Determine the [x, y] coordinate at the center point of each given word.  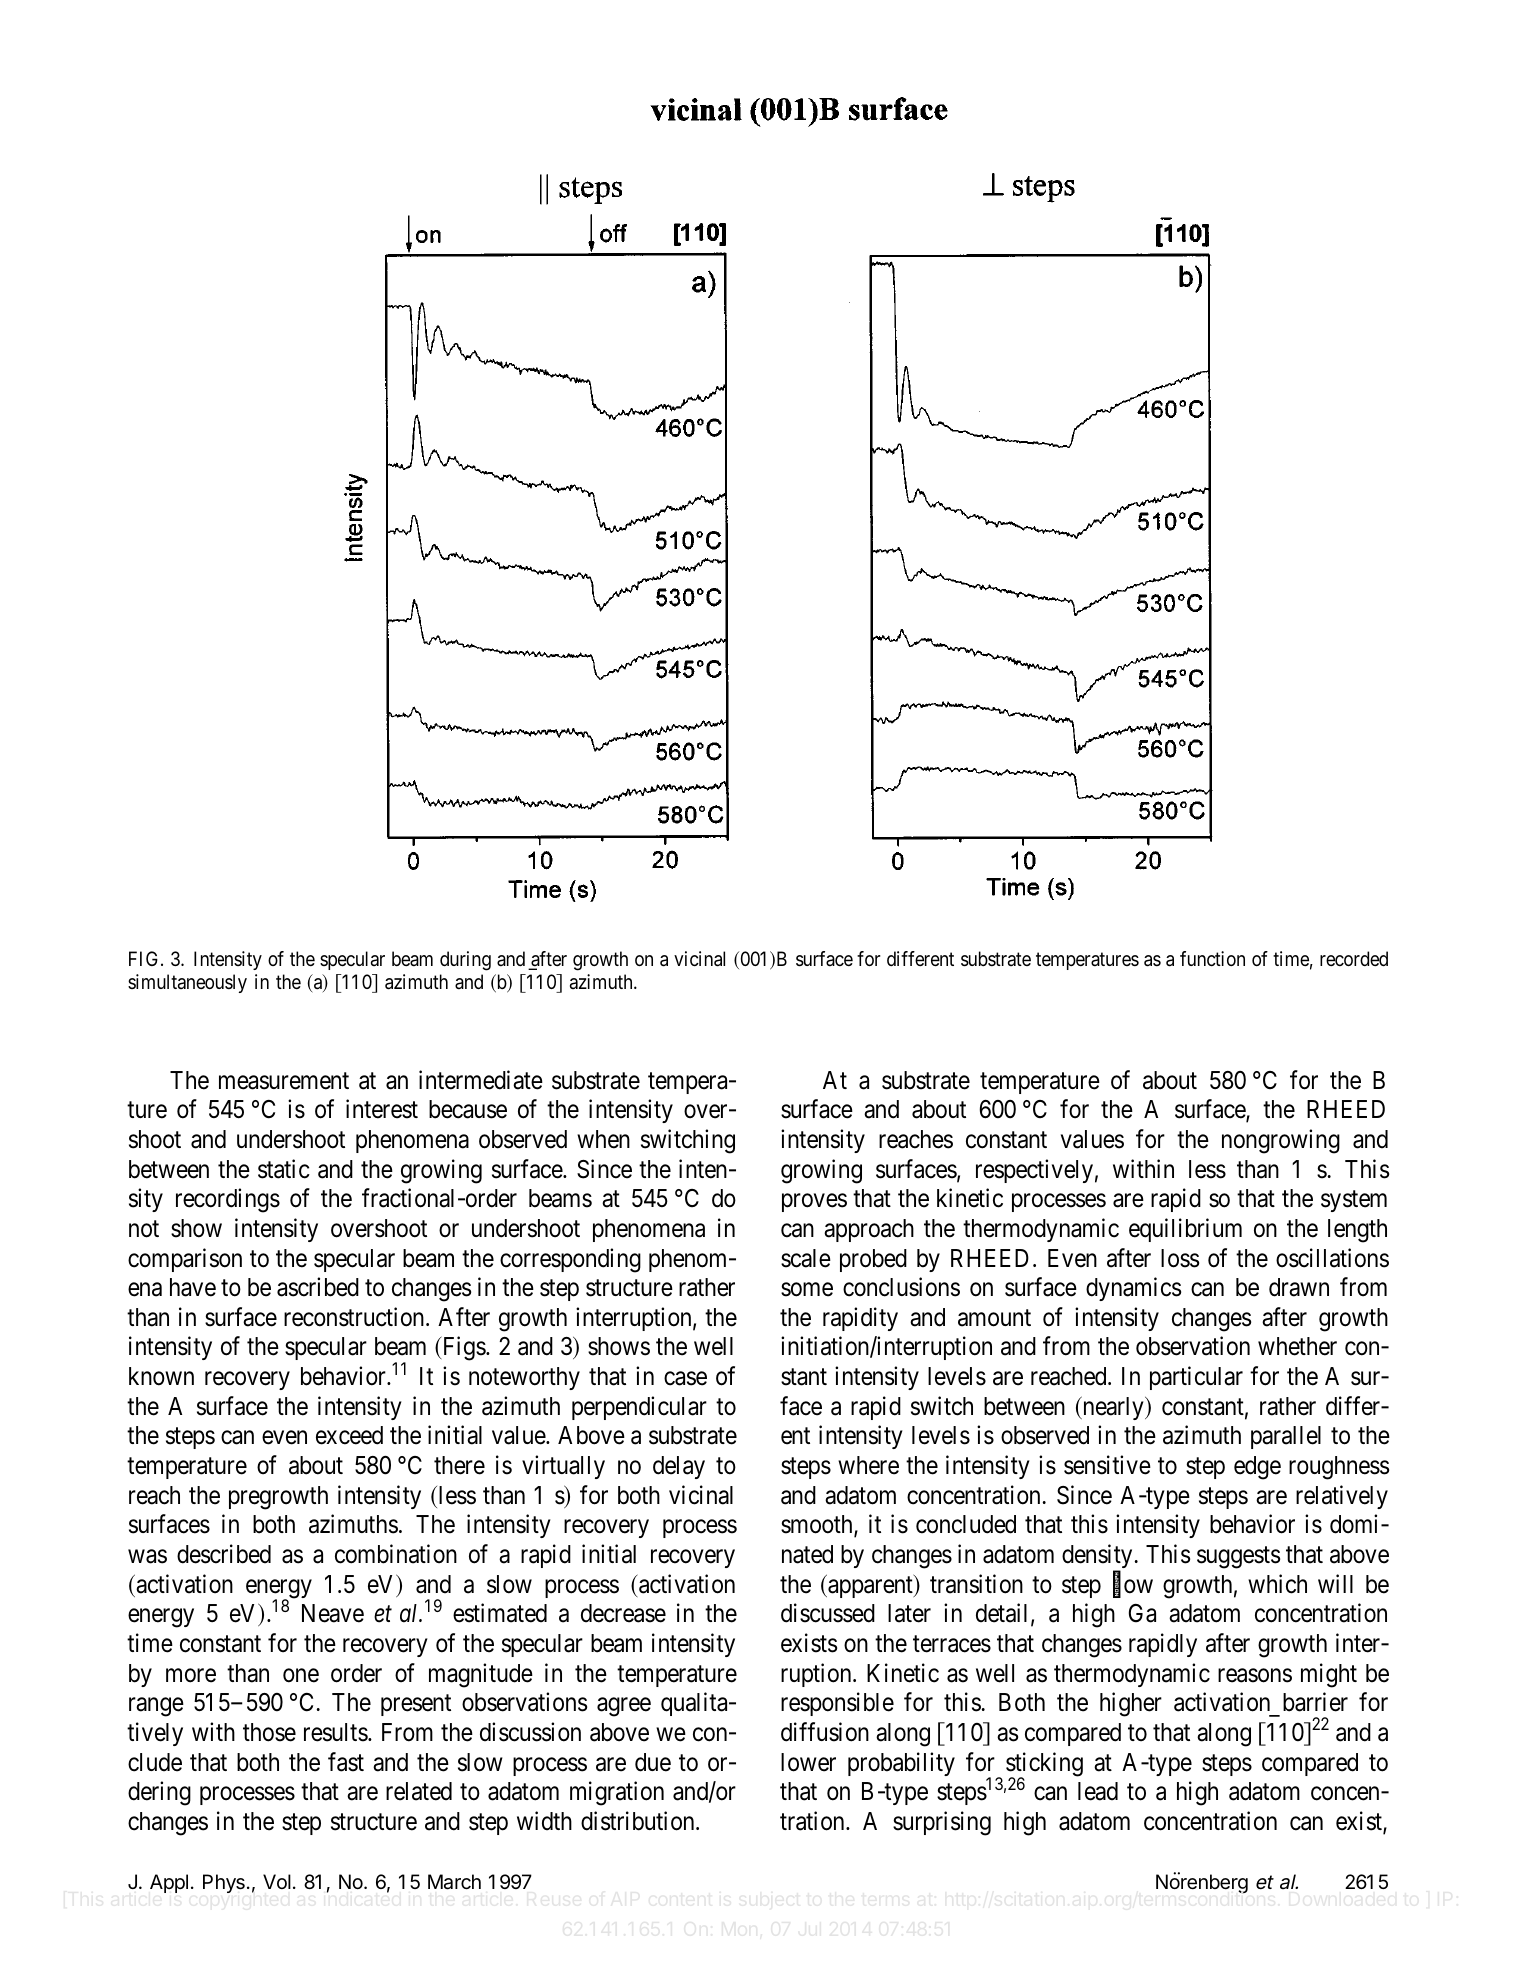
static [284, 1169]
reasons [1255, 1675]
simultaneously [187, 983]
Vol [277, 1881]
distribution [639, 1821]
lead [1098, 1791]
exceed [349, 1435]
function [1212, 958]
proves [814, 1203]
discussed [828, 1613]
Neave [333, 1613]
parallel [1286, 1437]
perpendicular [639, 1408]
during [465, 961]
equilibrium [1185, 1230]
